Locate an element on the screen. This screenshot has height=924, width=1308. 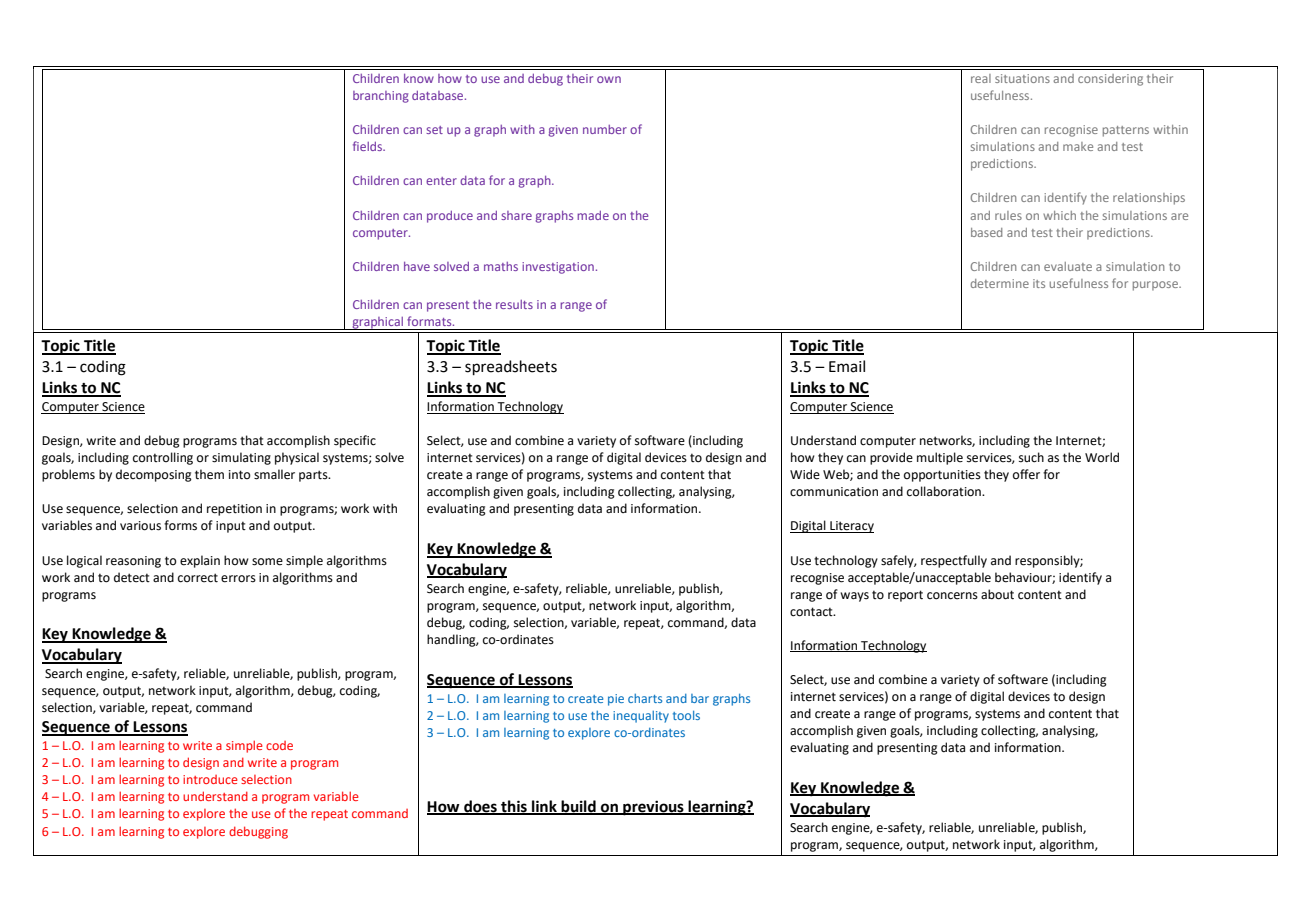
introduce is located at coordinates (210, 779).
